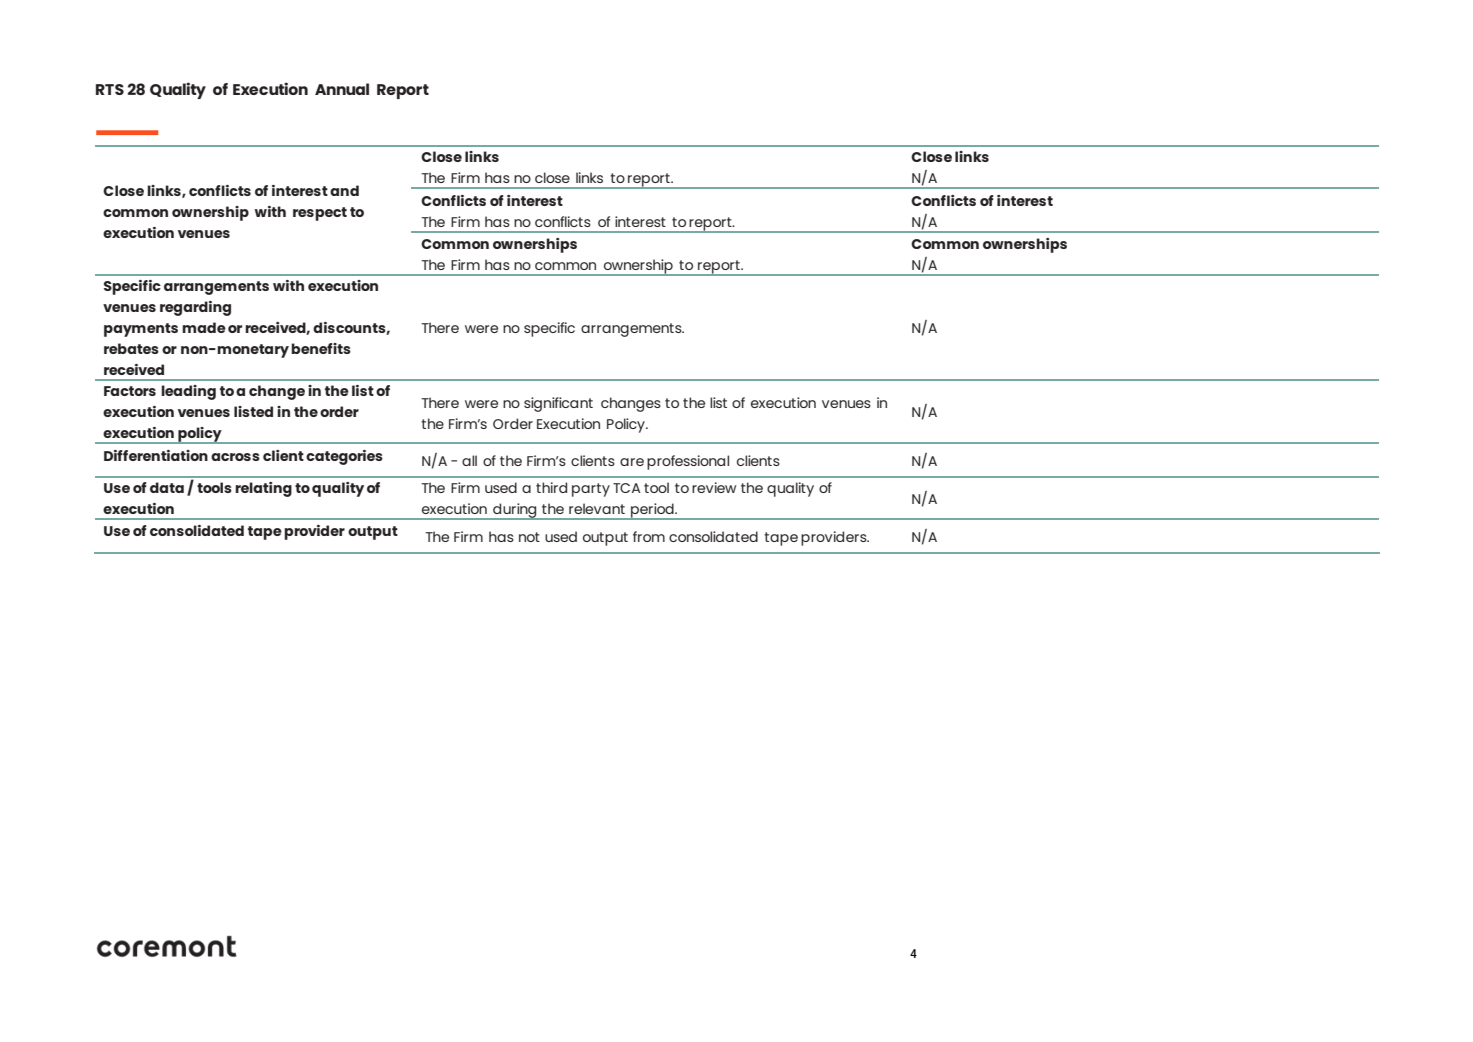  I want to click on data, so click(167, 487).
